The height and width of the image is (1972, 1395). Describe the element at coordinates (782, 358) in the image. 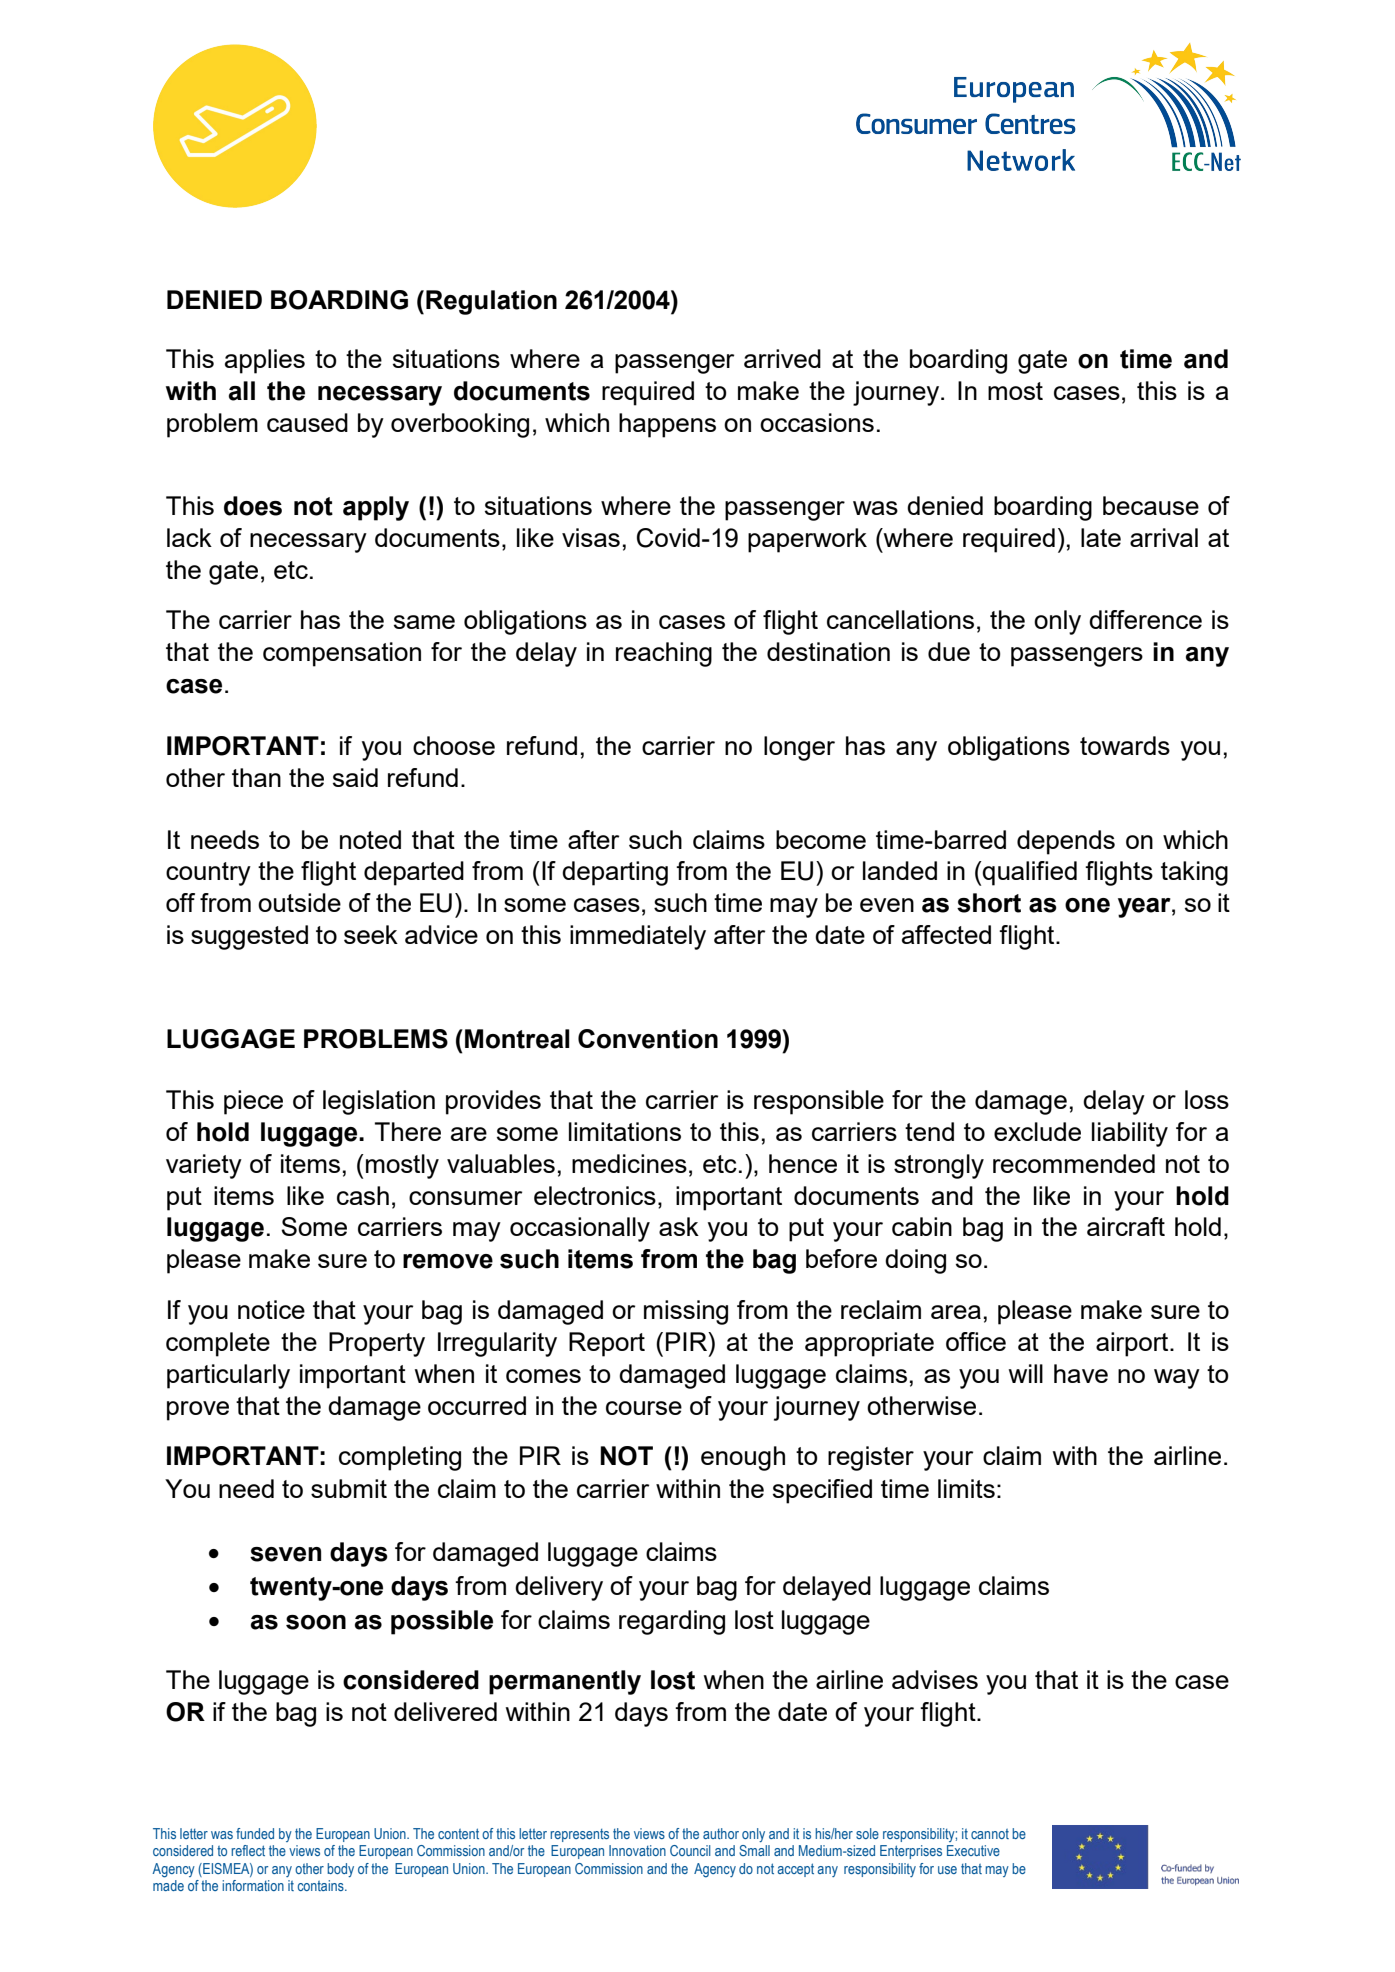

I see `arrived` at that location.
